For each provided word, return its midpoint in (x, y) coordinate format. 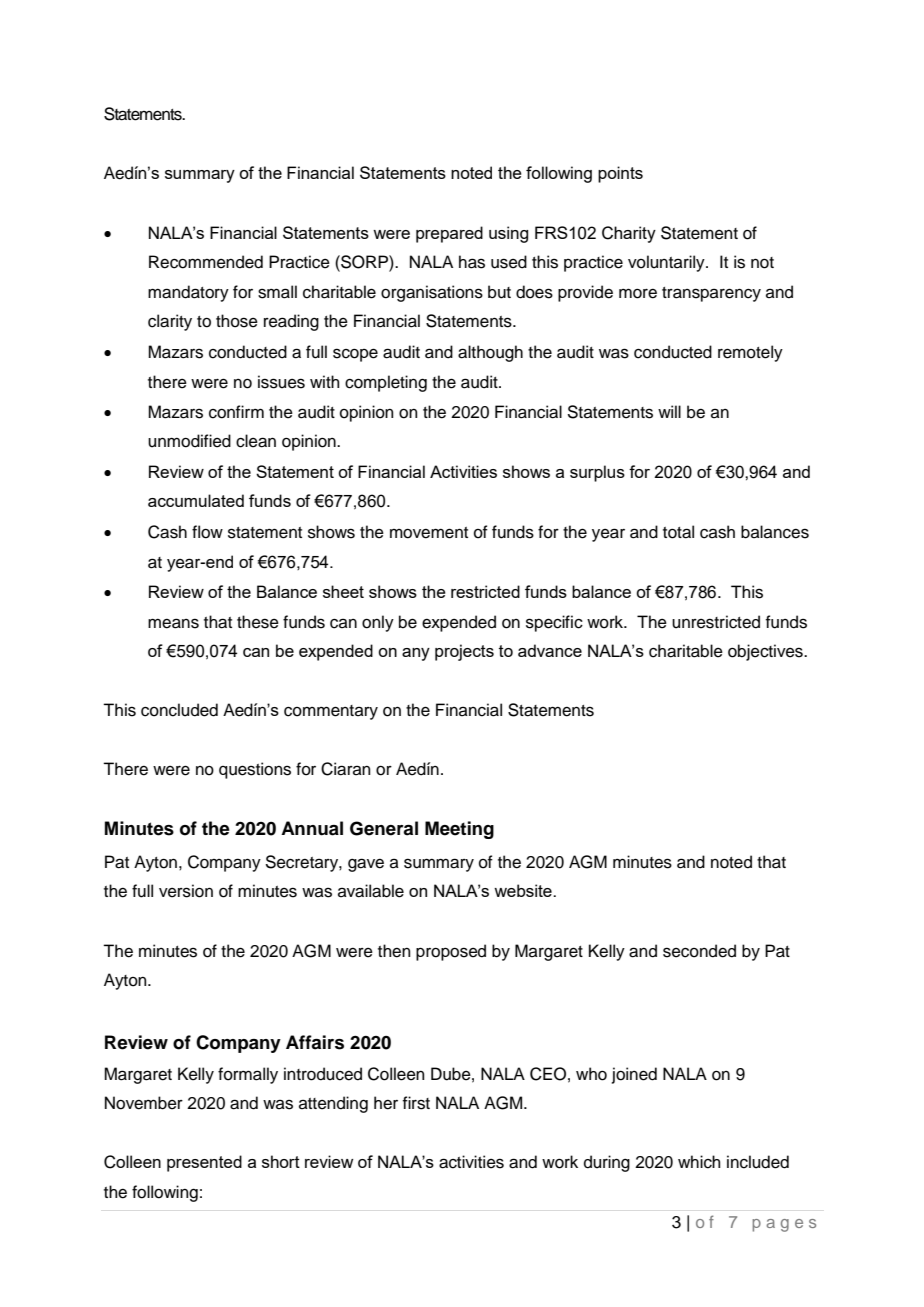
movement (429, 533)
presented (204, 1163)
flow (207, 532)
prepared (449, 234)
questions (255, 770)
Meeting (459, 830)
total (678, 532)
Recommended (206, 262)
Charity (629, 234)
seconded (699, 951)
